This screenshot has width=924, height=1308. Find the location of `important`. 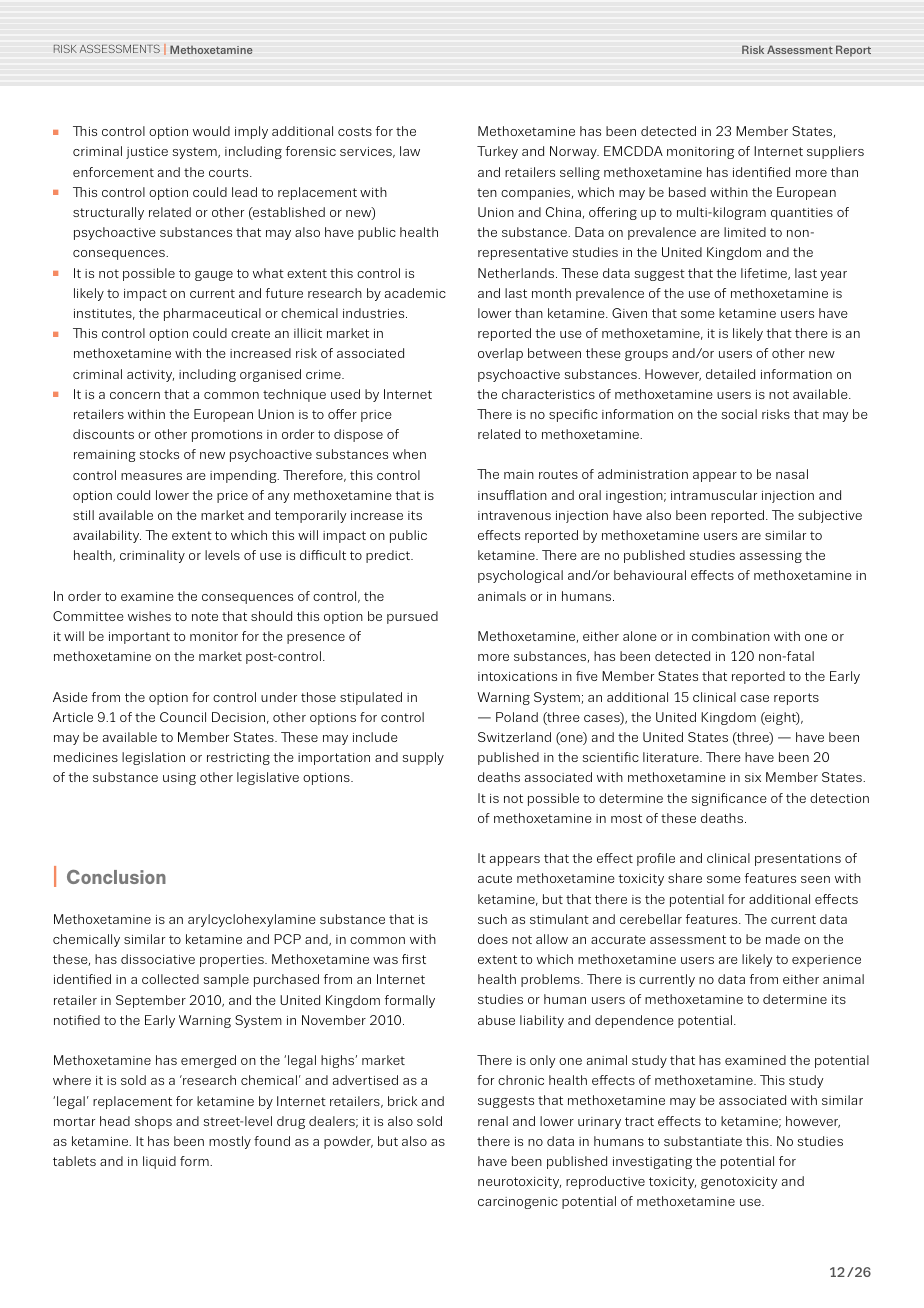

important is located at coordinates (139, 638).
